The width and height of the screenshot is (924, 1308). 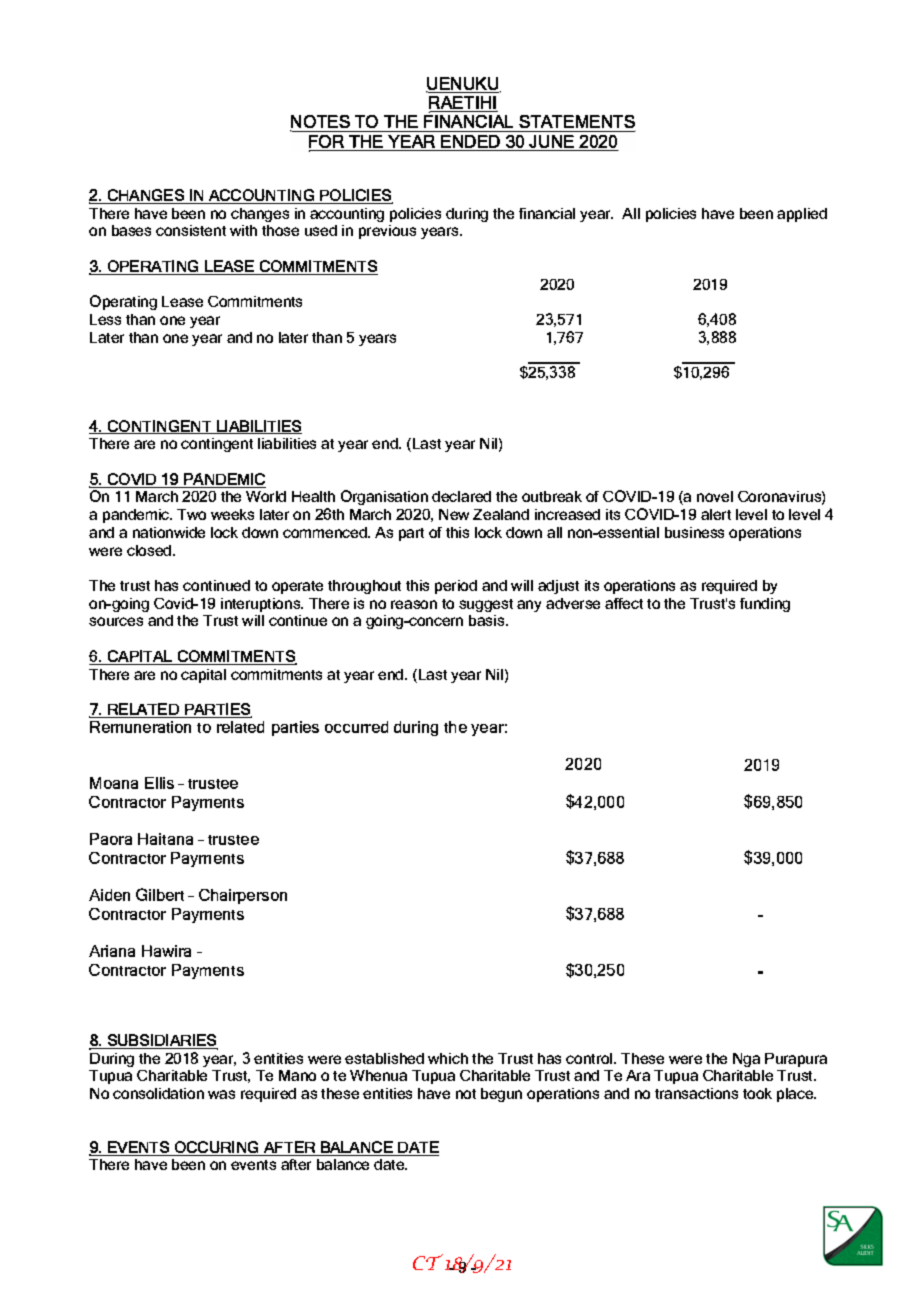 What do you see at coordinates (802, 215) in the screenshot?
I see `applied` at bounding box center [802, 215].
